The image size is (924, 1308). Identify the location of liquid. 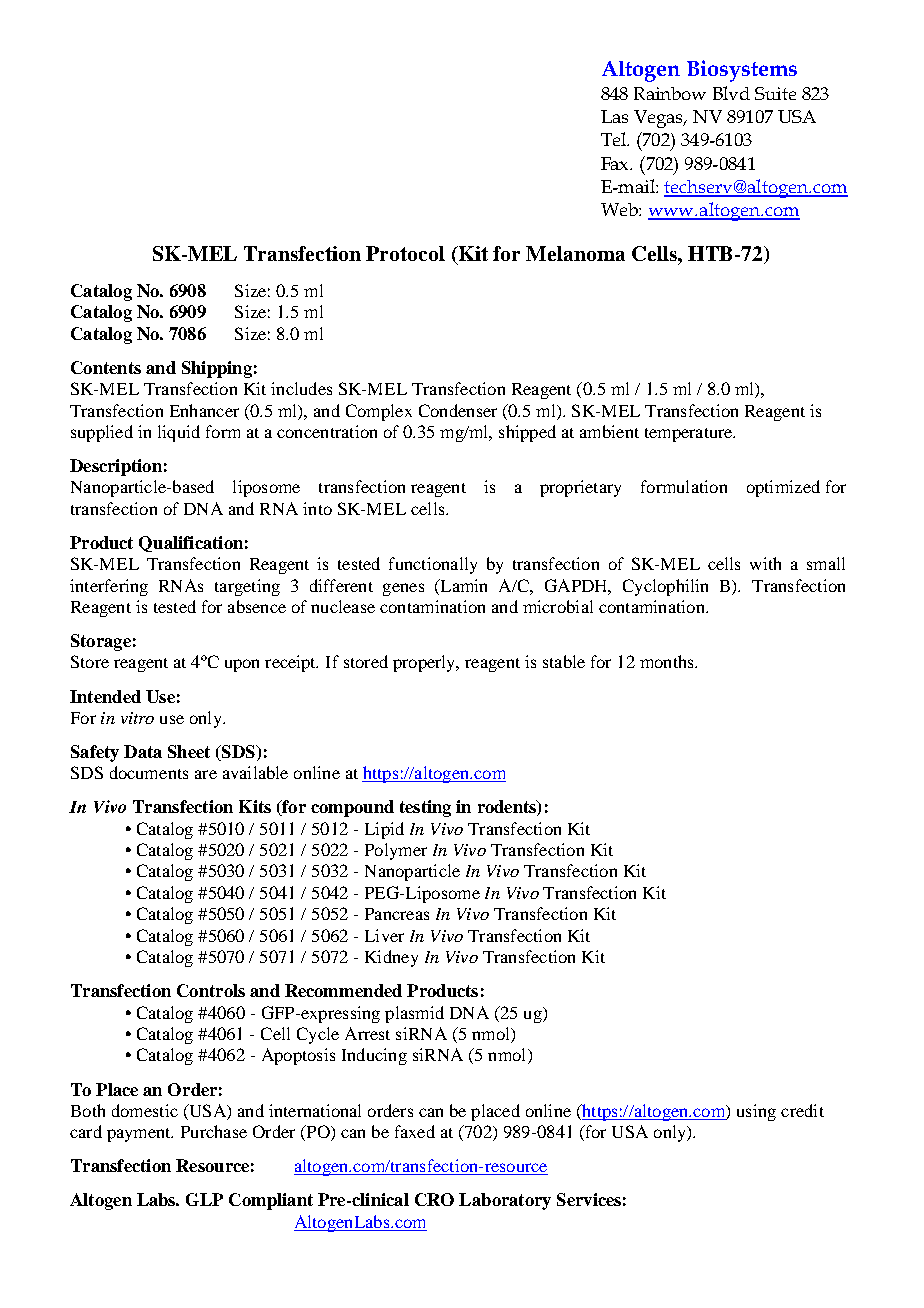
(179, 433).
